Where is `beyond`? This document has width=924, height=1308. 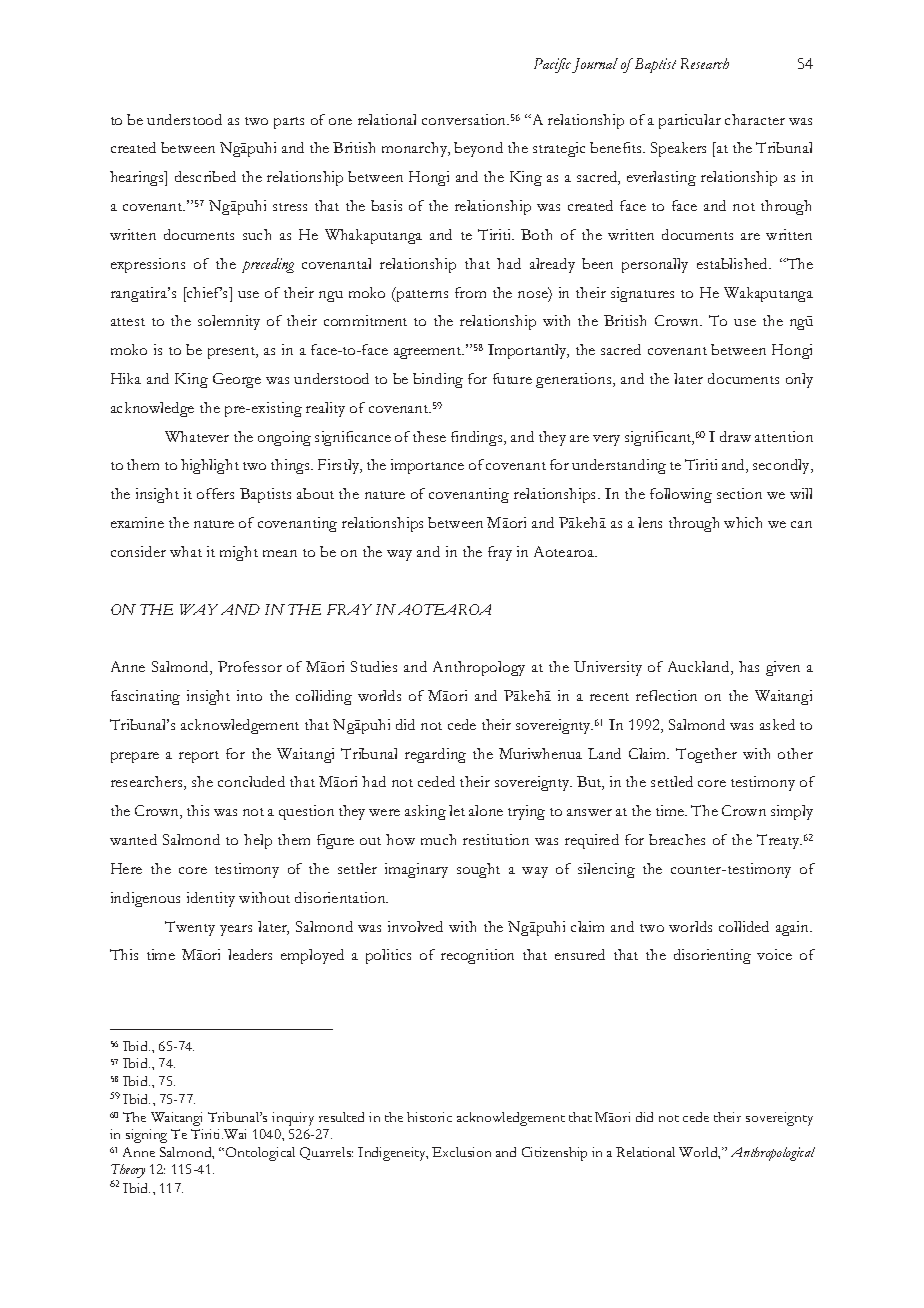
beyond is located at coordinates (478, 149).
